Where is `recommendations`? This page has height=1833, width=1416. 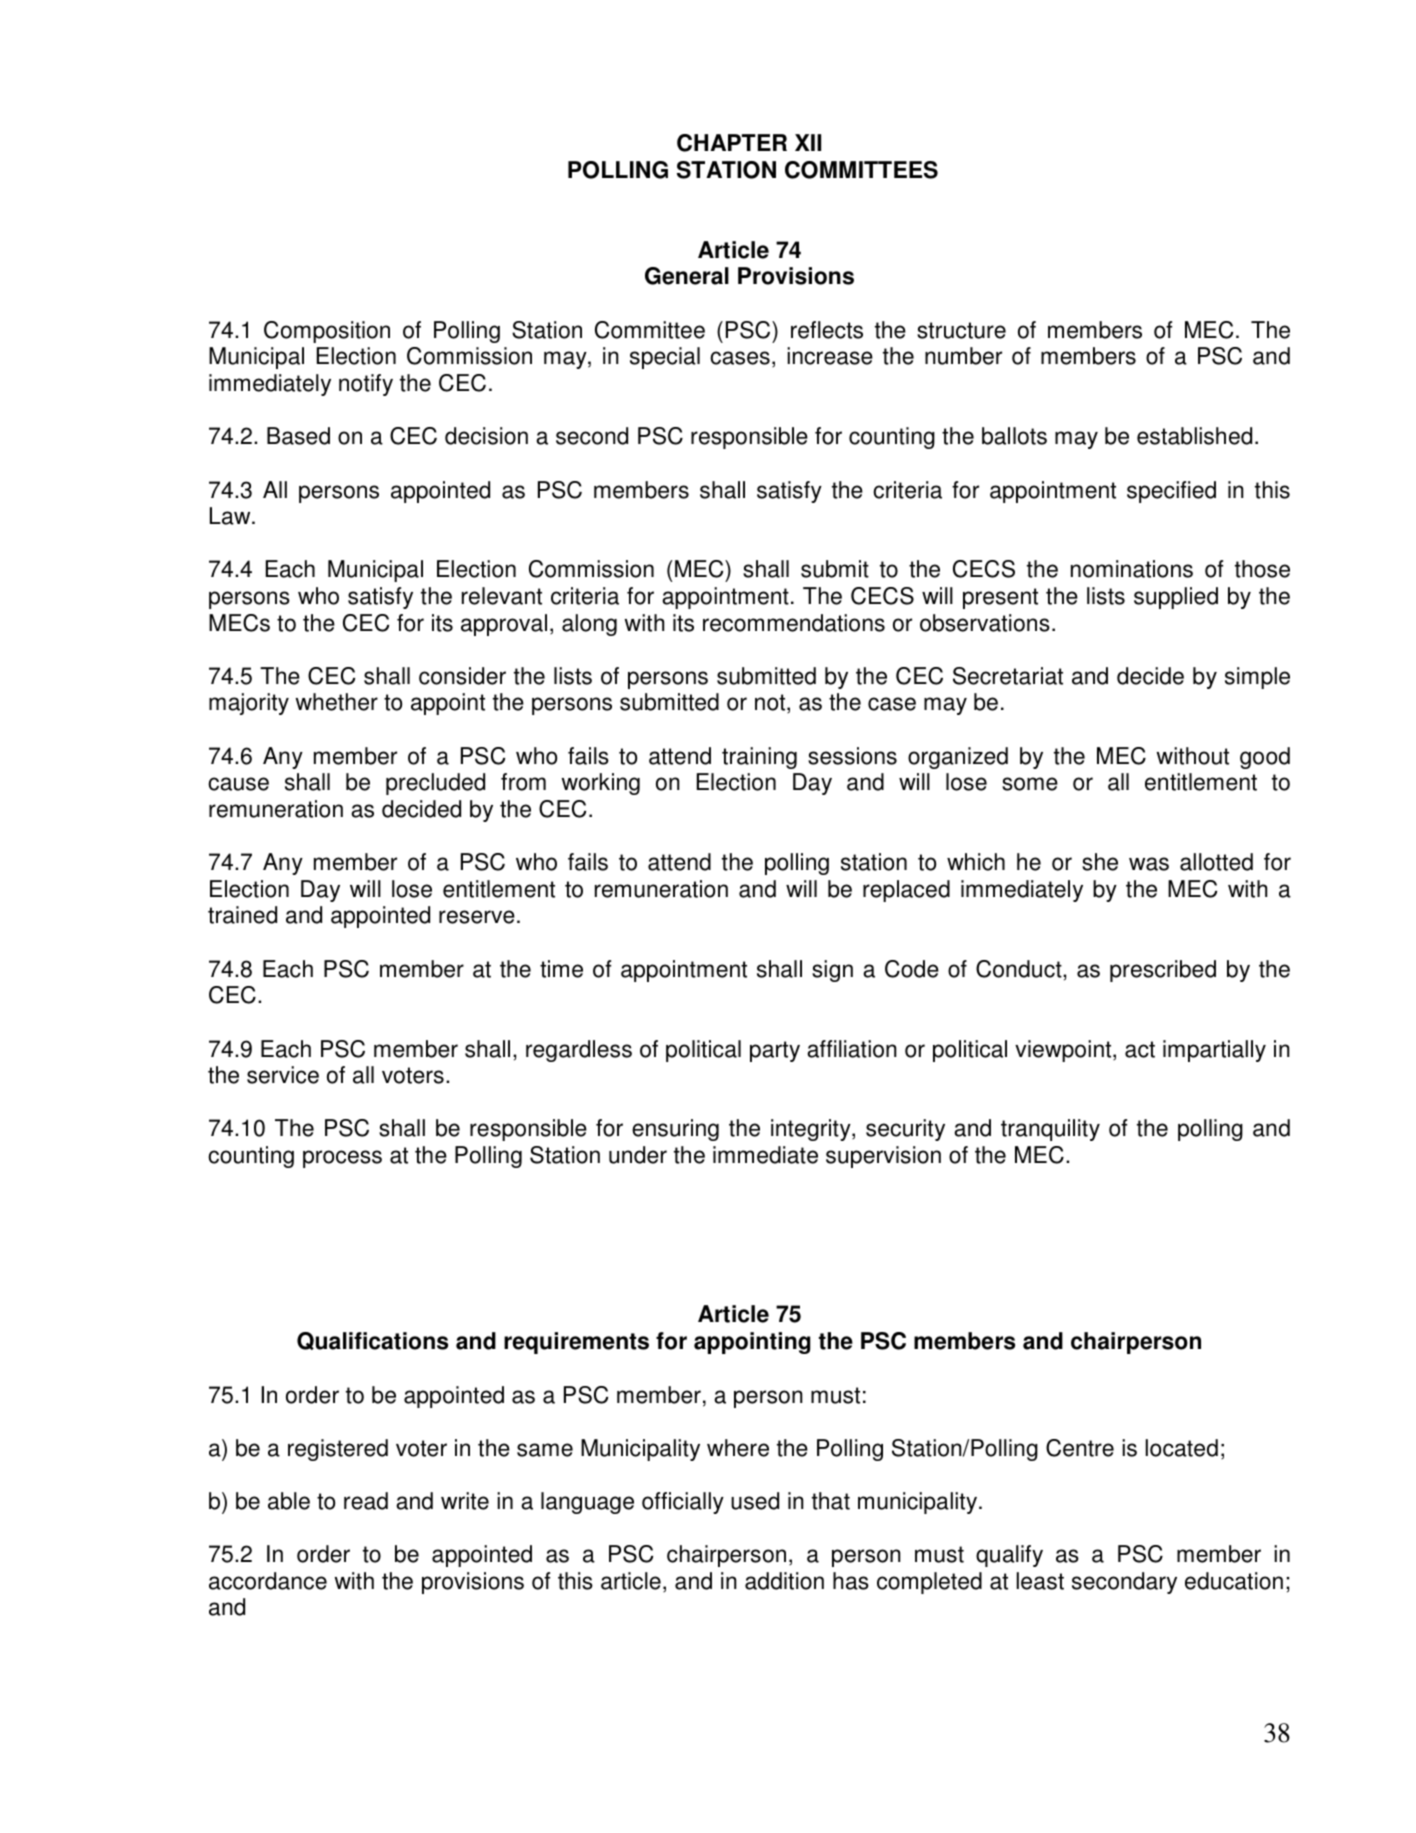 recommendations is located at coordinates (794, 623).
